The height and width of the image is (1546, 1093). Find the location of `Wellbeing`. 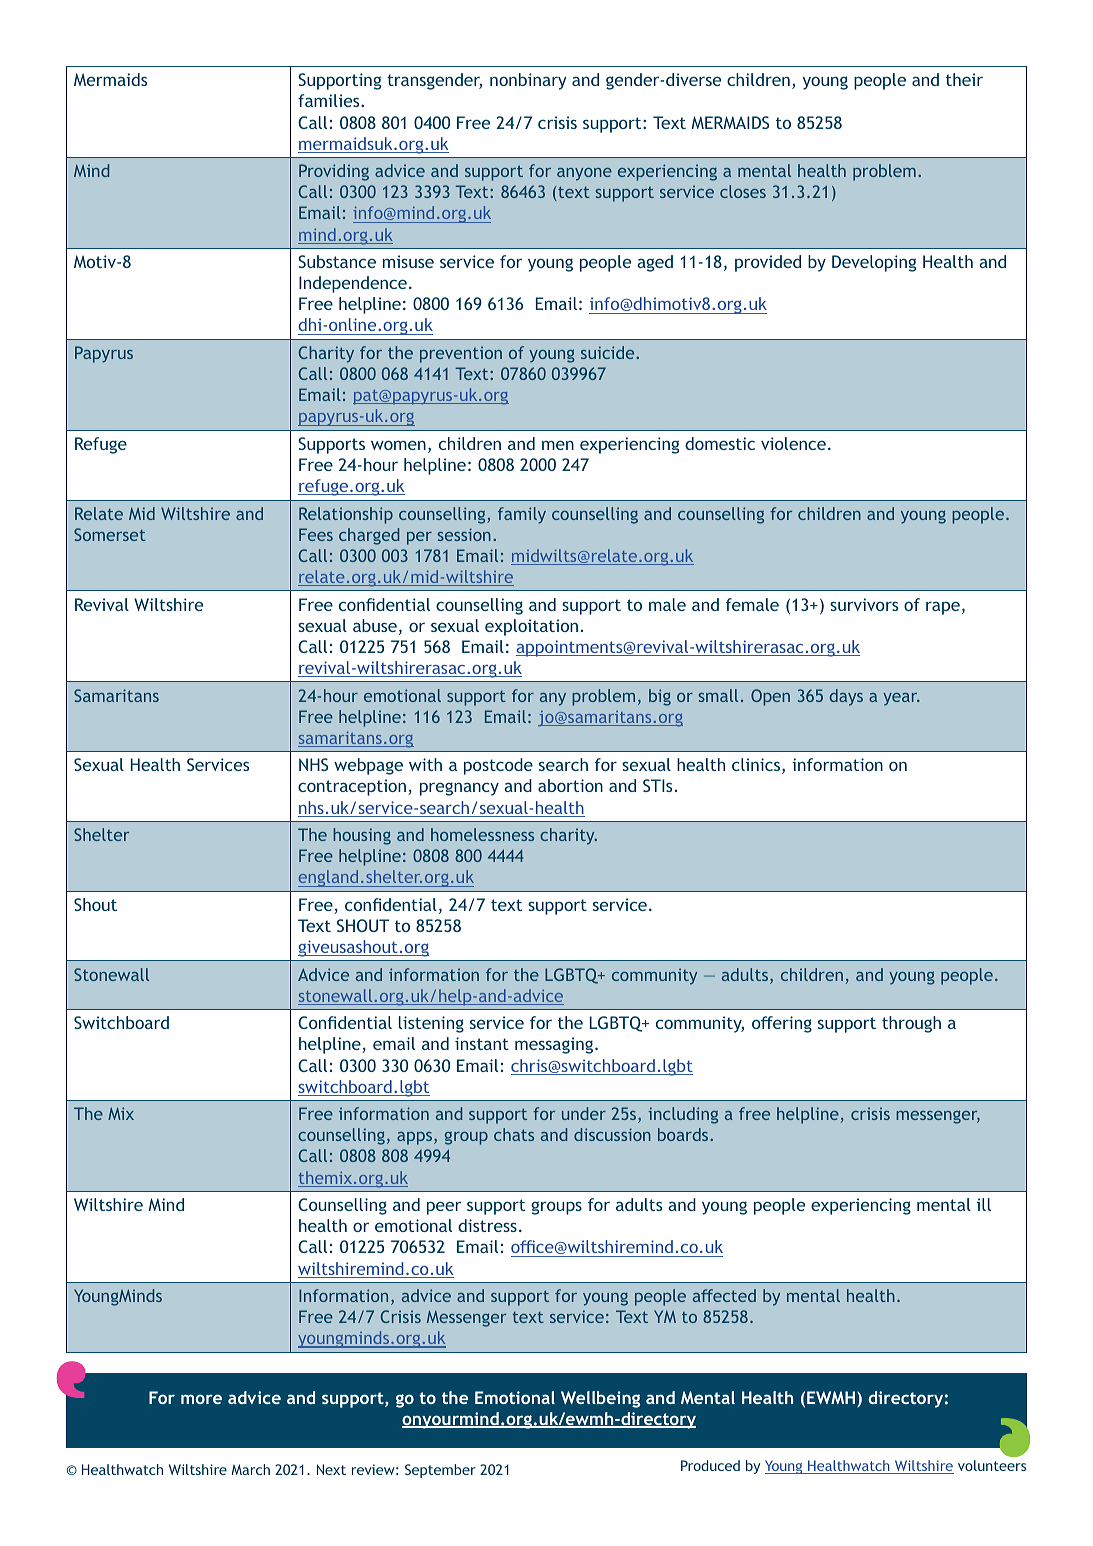

Wellbeing is located at coordinates (600, 1399).
